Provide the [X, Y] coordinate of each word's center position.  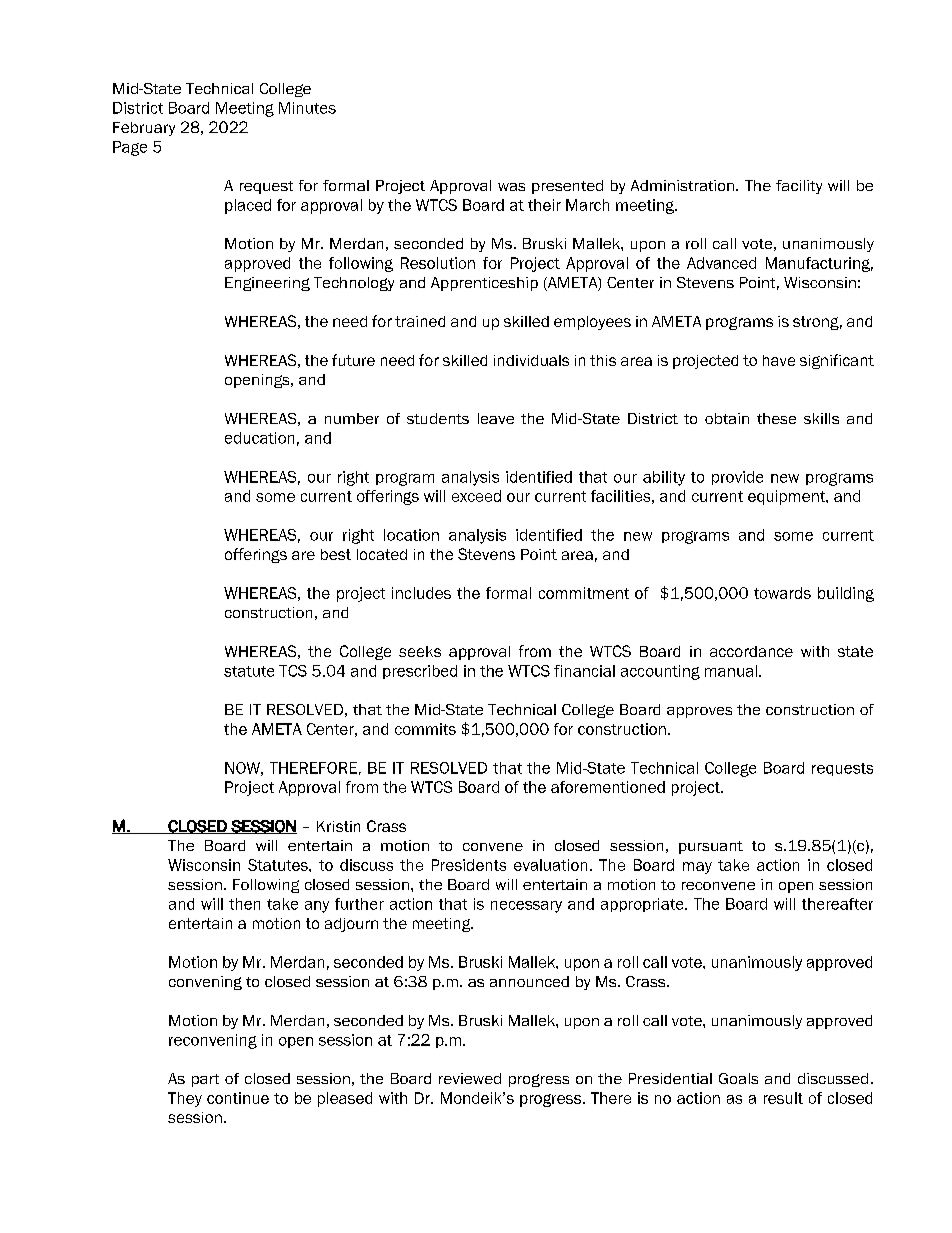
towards [782, 593]
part [205, 1080]
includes [421, 593]
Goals [738, 1078]
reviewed [470, 1078]
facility [799, 187]
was [511, 187]
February [144, 129]
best [336, 554]
